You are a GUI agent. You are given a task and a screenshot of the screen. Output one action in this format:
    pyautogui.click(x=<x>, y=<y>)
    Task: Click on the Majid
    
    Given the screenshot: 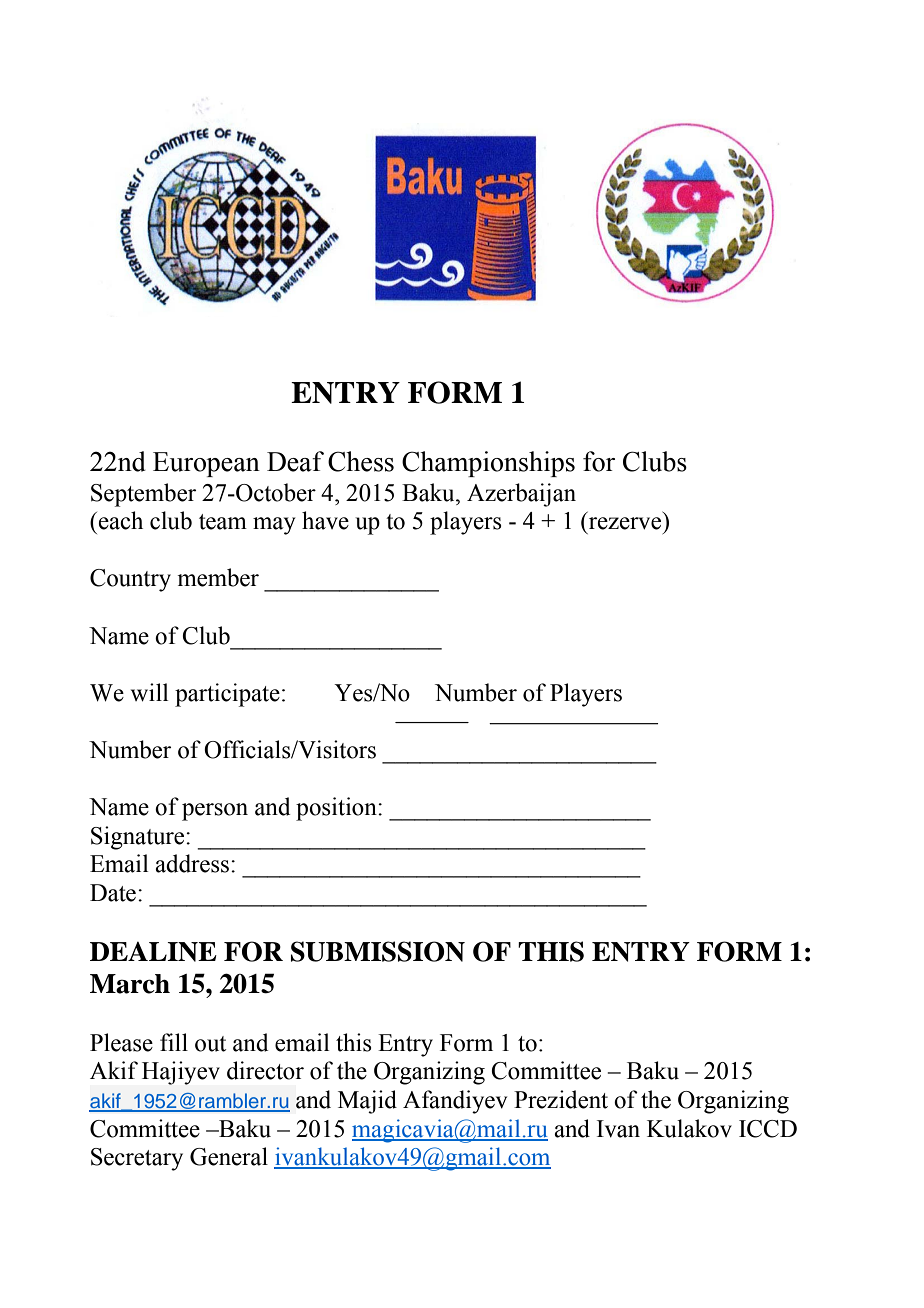 What is the action you would take?
    pyautogui.click(x=367, y=1102)
